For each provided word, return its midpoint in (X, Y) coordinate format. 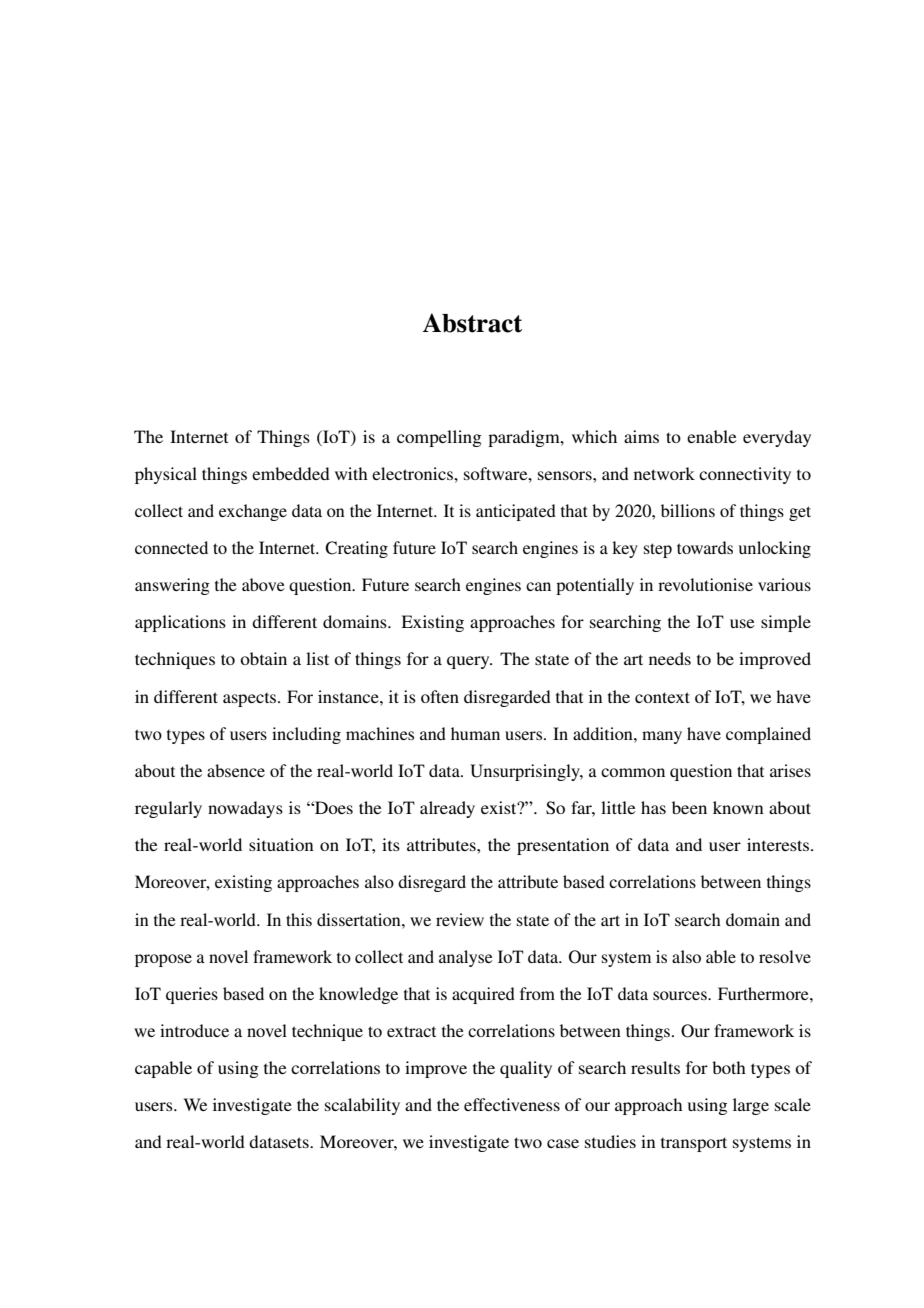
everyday (777, 438)
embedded (291, 473)
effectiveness (512, 1104)
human (475, 733)
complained (768, 735)
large (751, 1106)
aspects (251, 700)
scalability (362, 1106)
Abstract (472, 323)
